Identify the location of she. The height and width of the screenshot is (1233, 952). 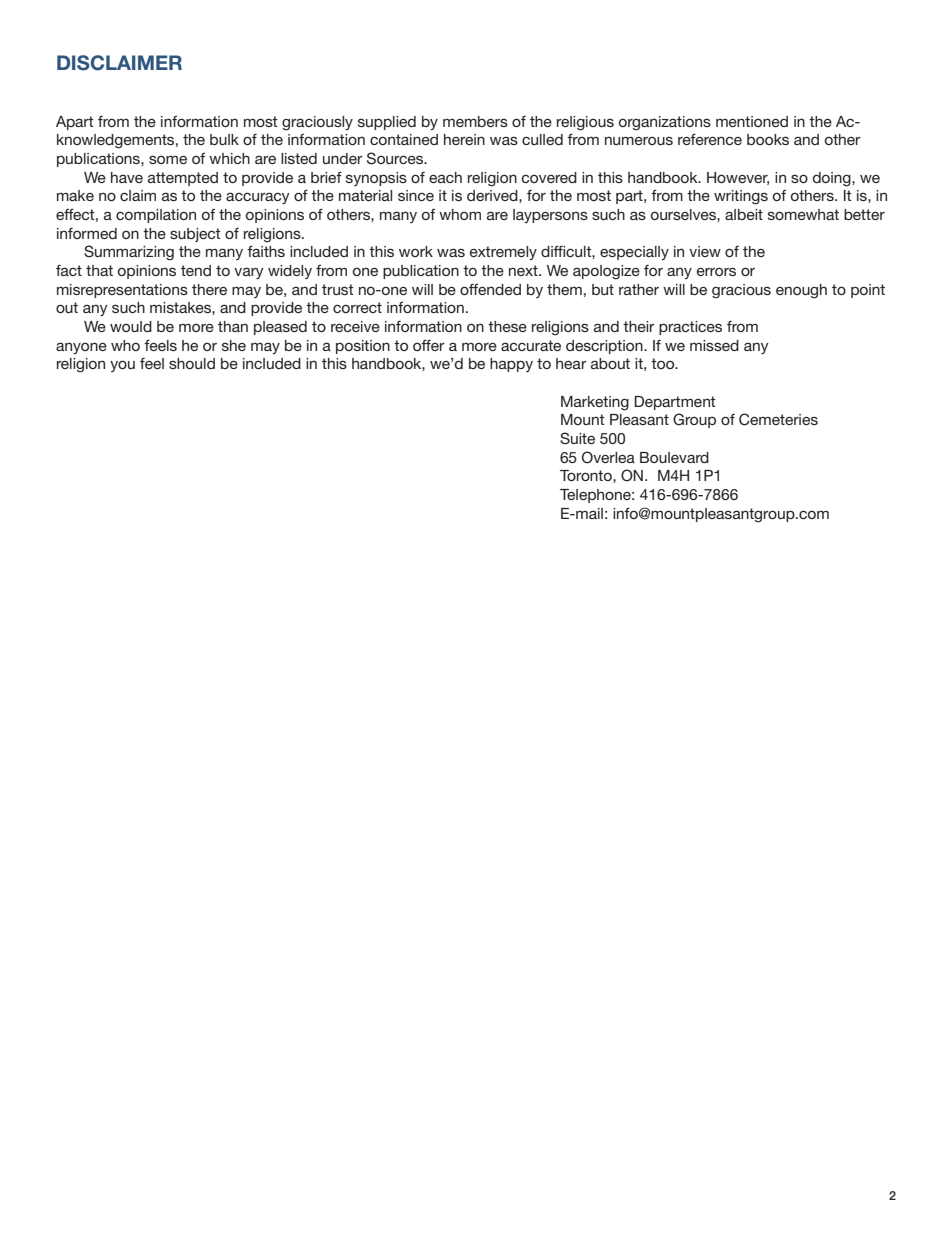
(234, 345).
